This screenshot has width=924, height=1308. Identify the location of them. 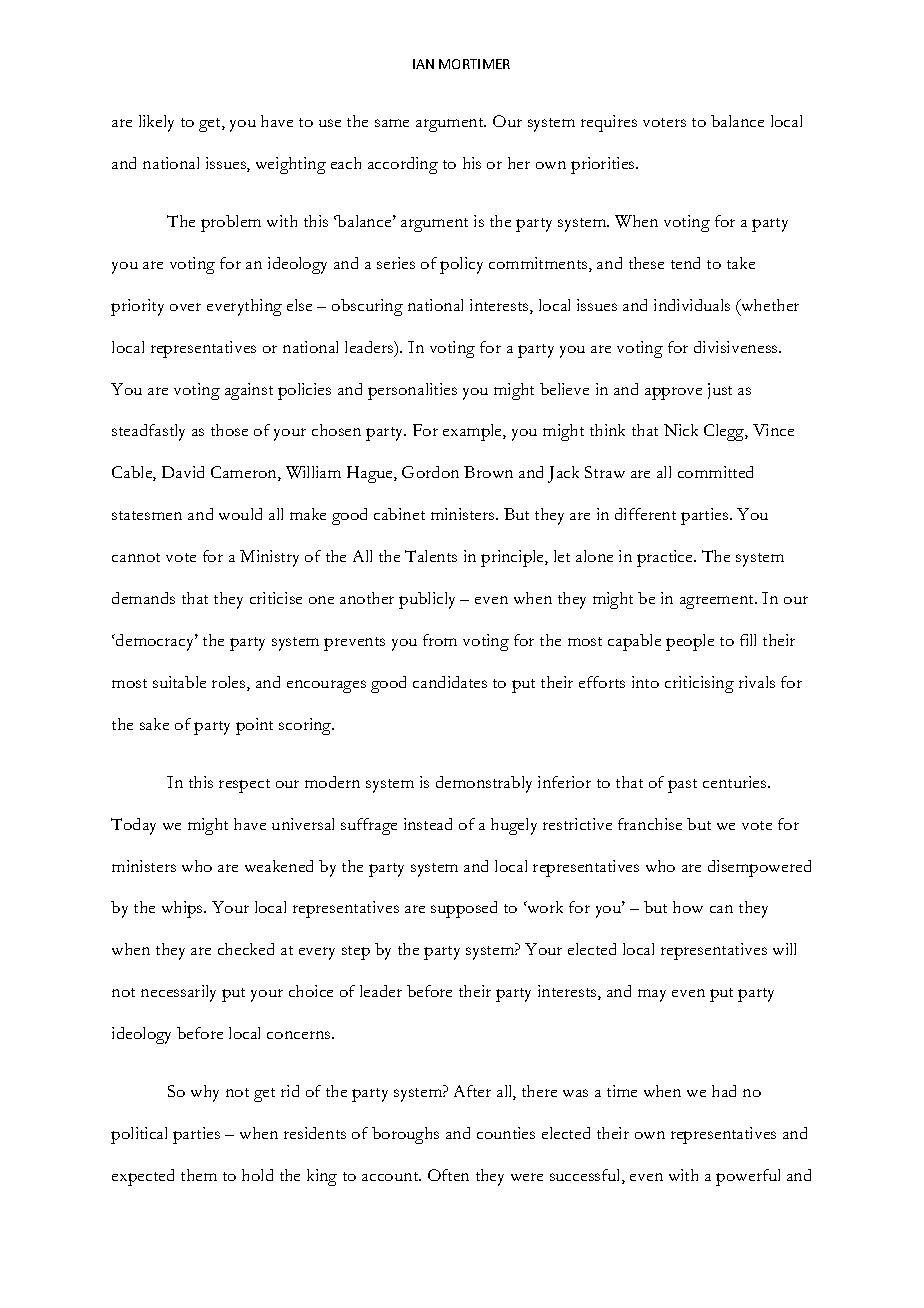
(199, 1175).
